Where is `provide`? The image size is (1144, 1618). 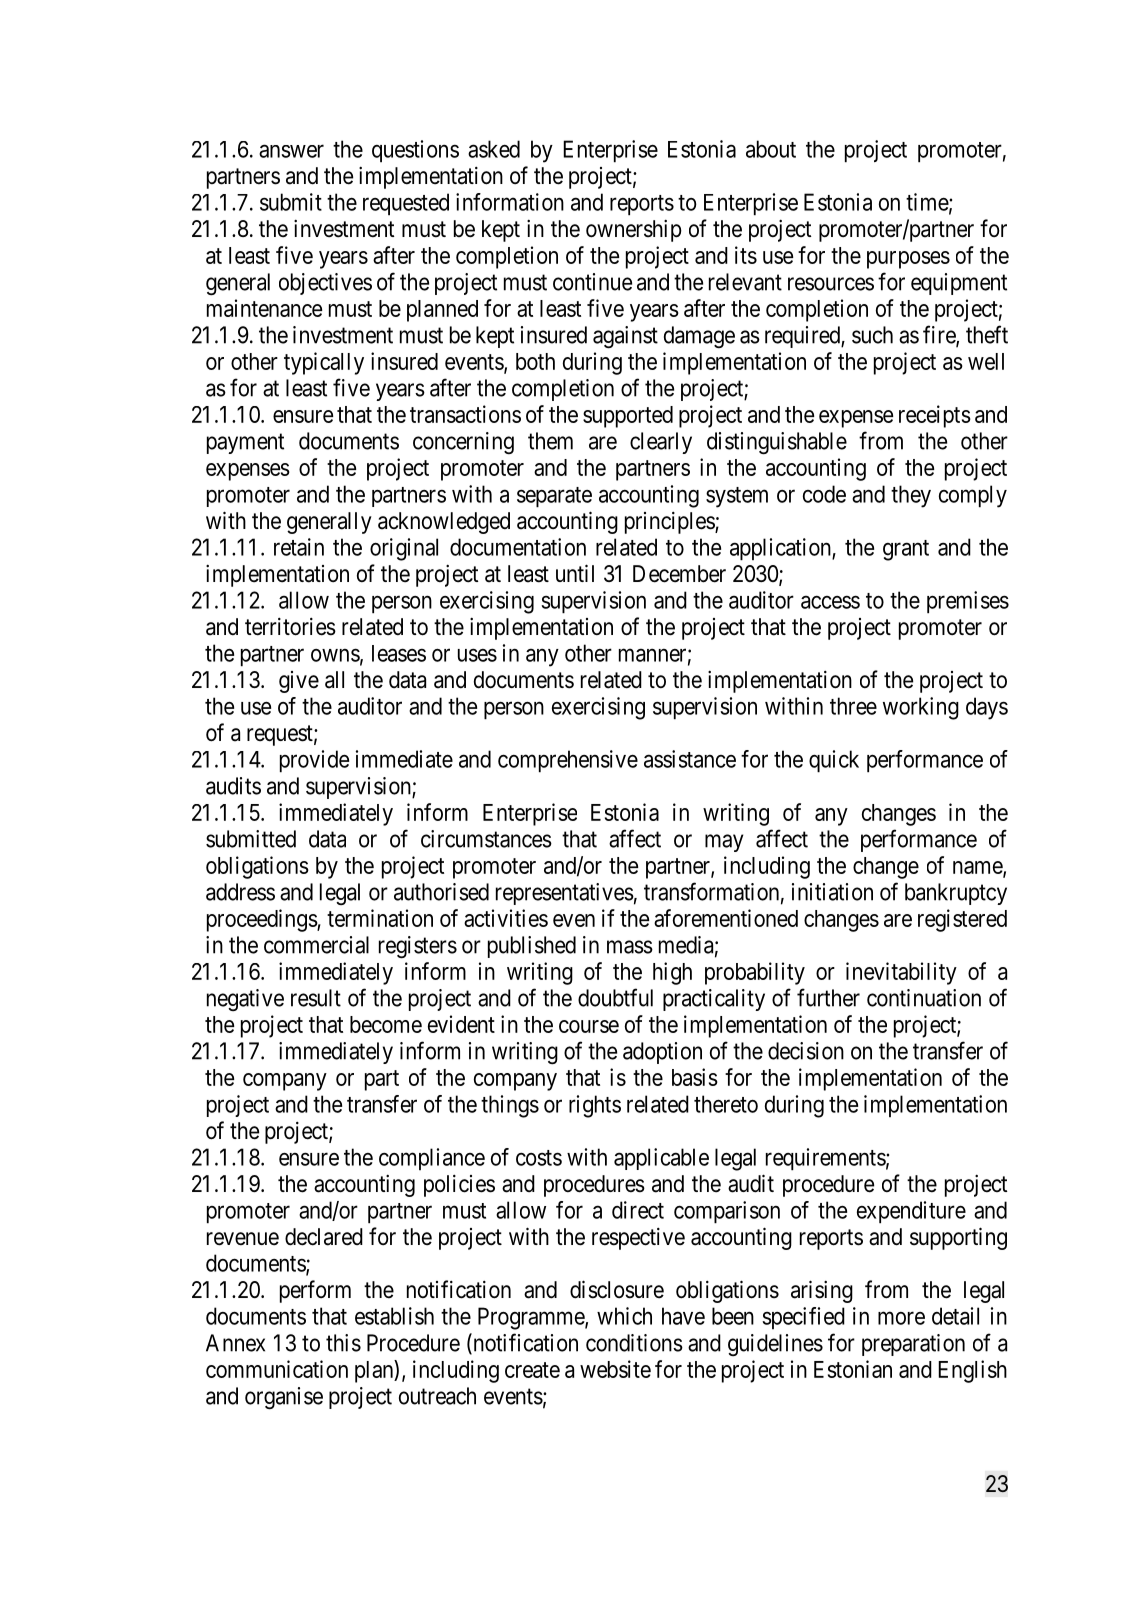
provide is located at coordinates (314, 761).
